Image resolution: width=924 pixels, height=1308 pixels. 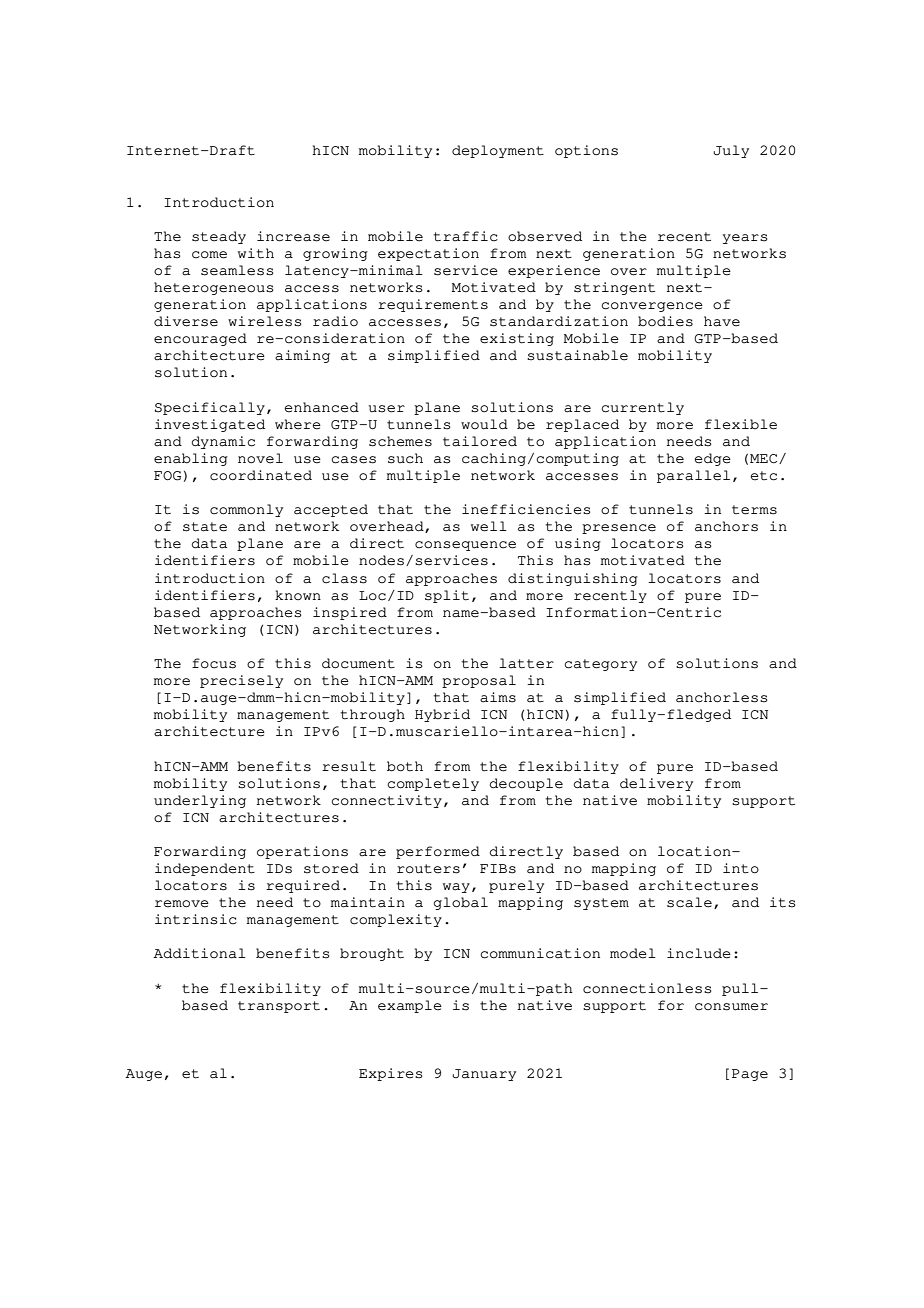 What do you see at coordinates (200, 801) in the page?
I see `underlying` at bounding box center [200, 801].
